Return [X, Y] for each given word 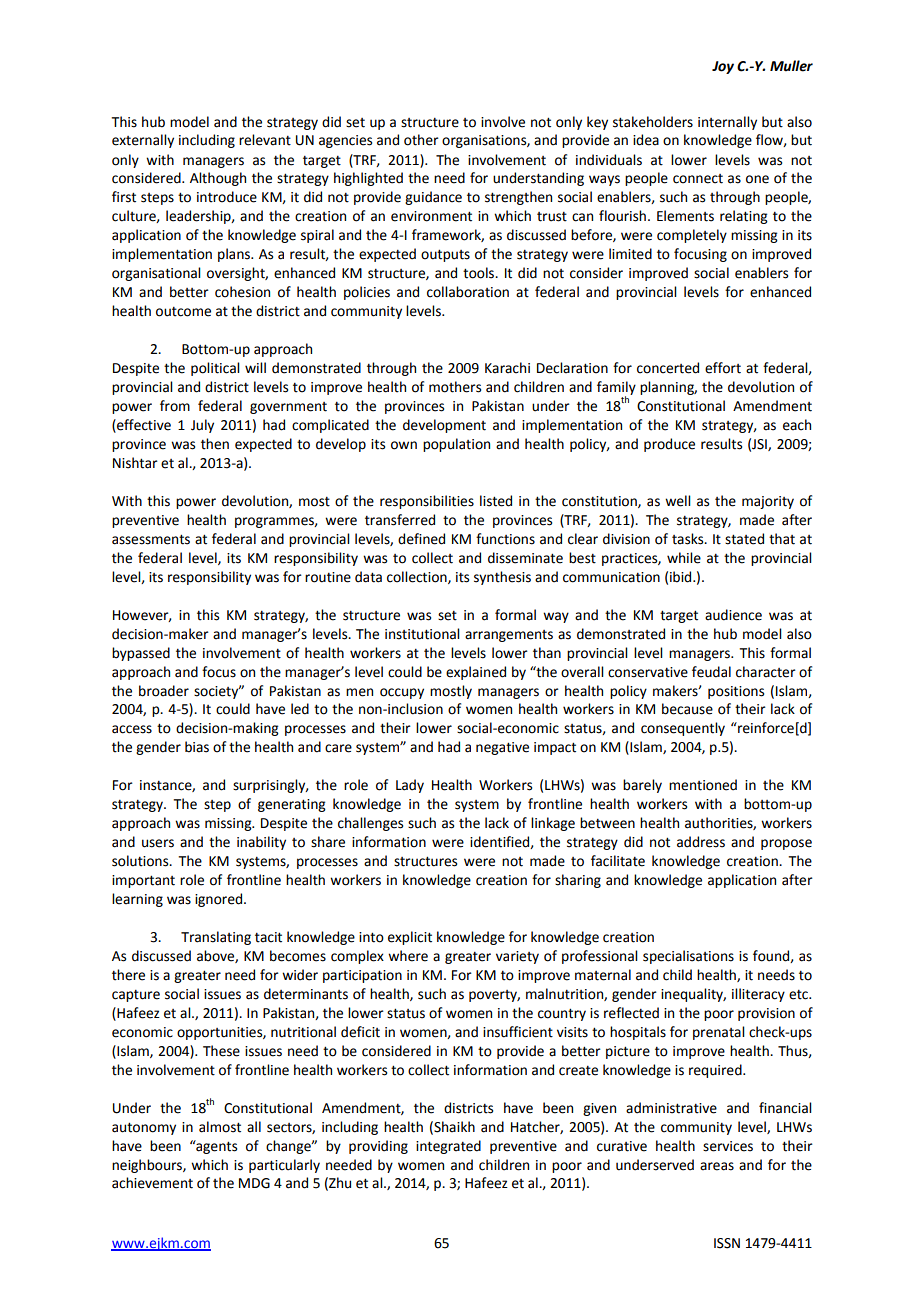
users [158, 843]
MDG [254, 1183]
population [456, 445]
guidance [433, 198]
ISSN [727, 1243]
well [678, 501]
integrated [448, 1147]
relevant [265, 140]
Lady [410, 786]
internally [727, 123]
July [202, 426]
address [701, 842]
